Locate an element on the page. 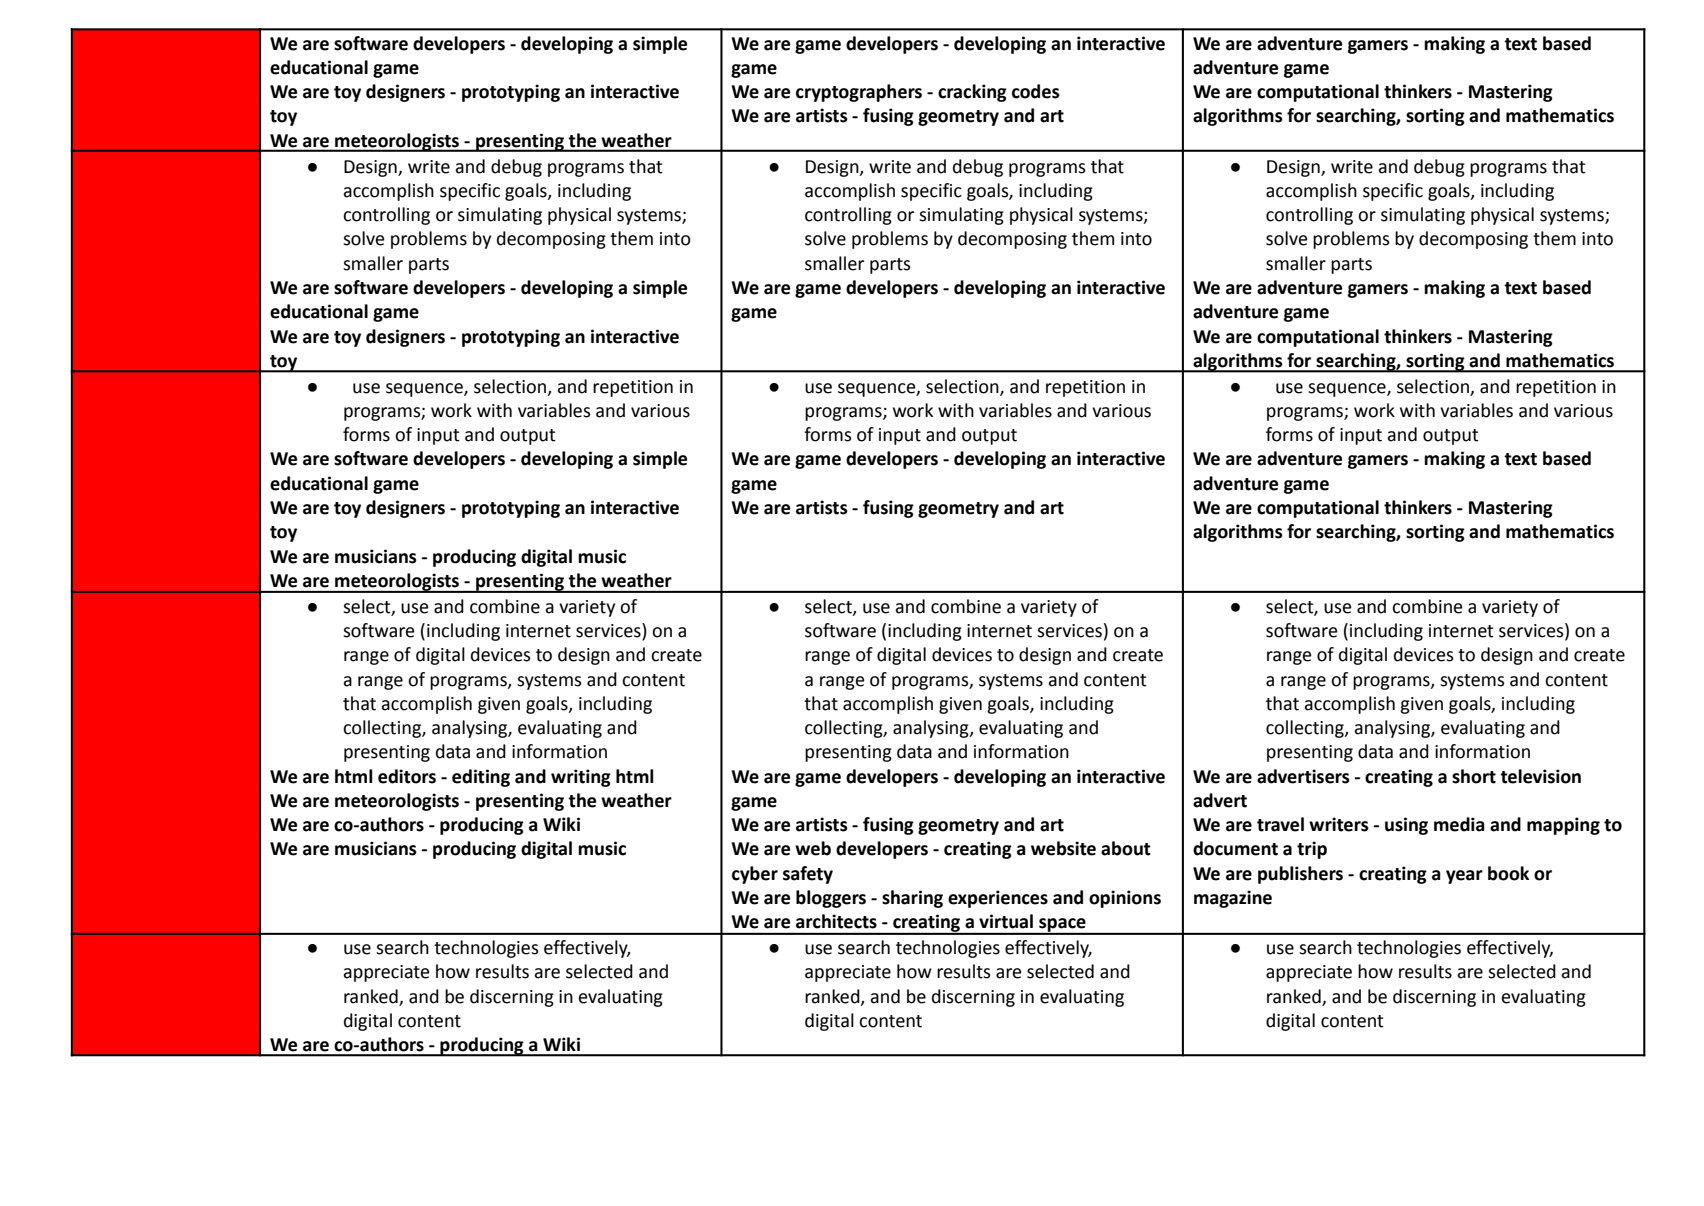  codes is located at coordinates (1036, 91).
